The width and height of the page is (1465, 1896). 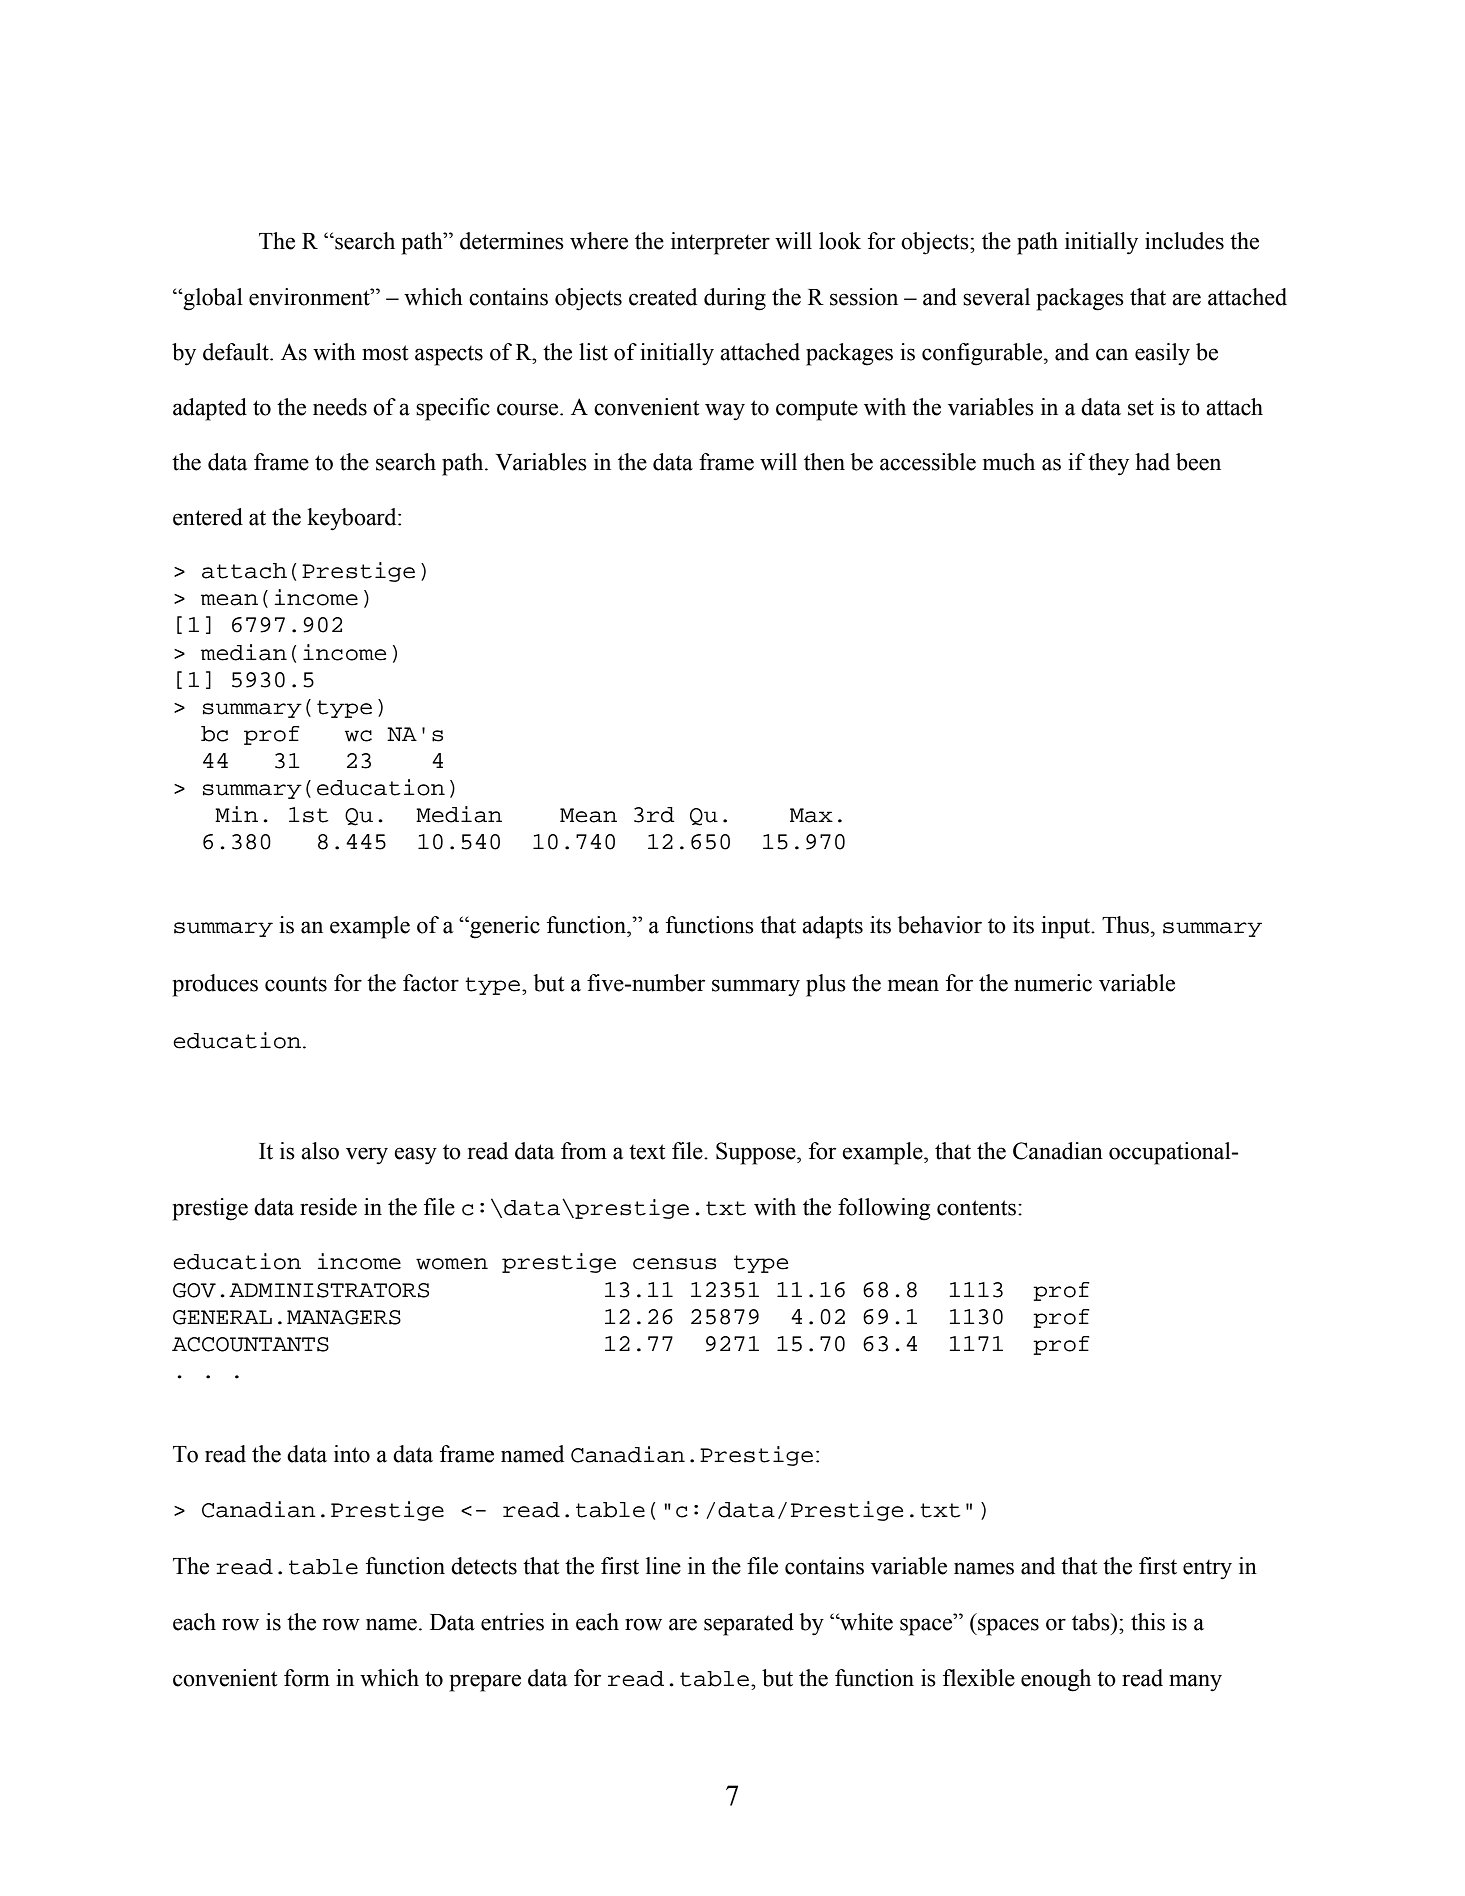 What do you see at coordinates (735, 299) in the page?
I see `during` at bounding box center [735, 299].
